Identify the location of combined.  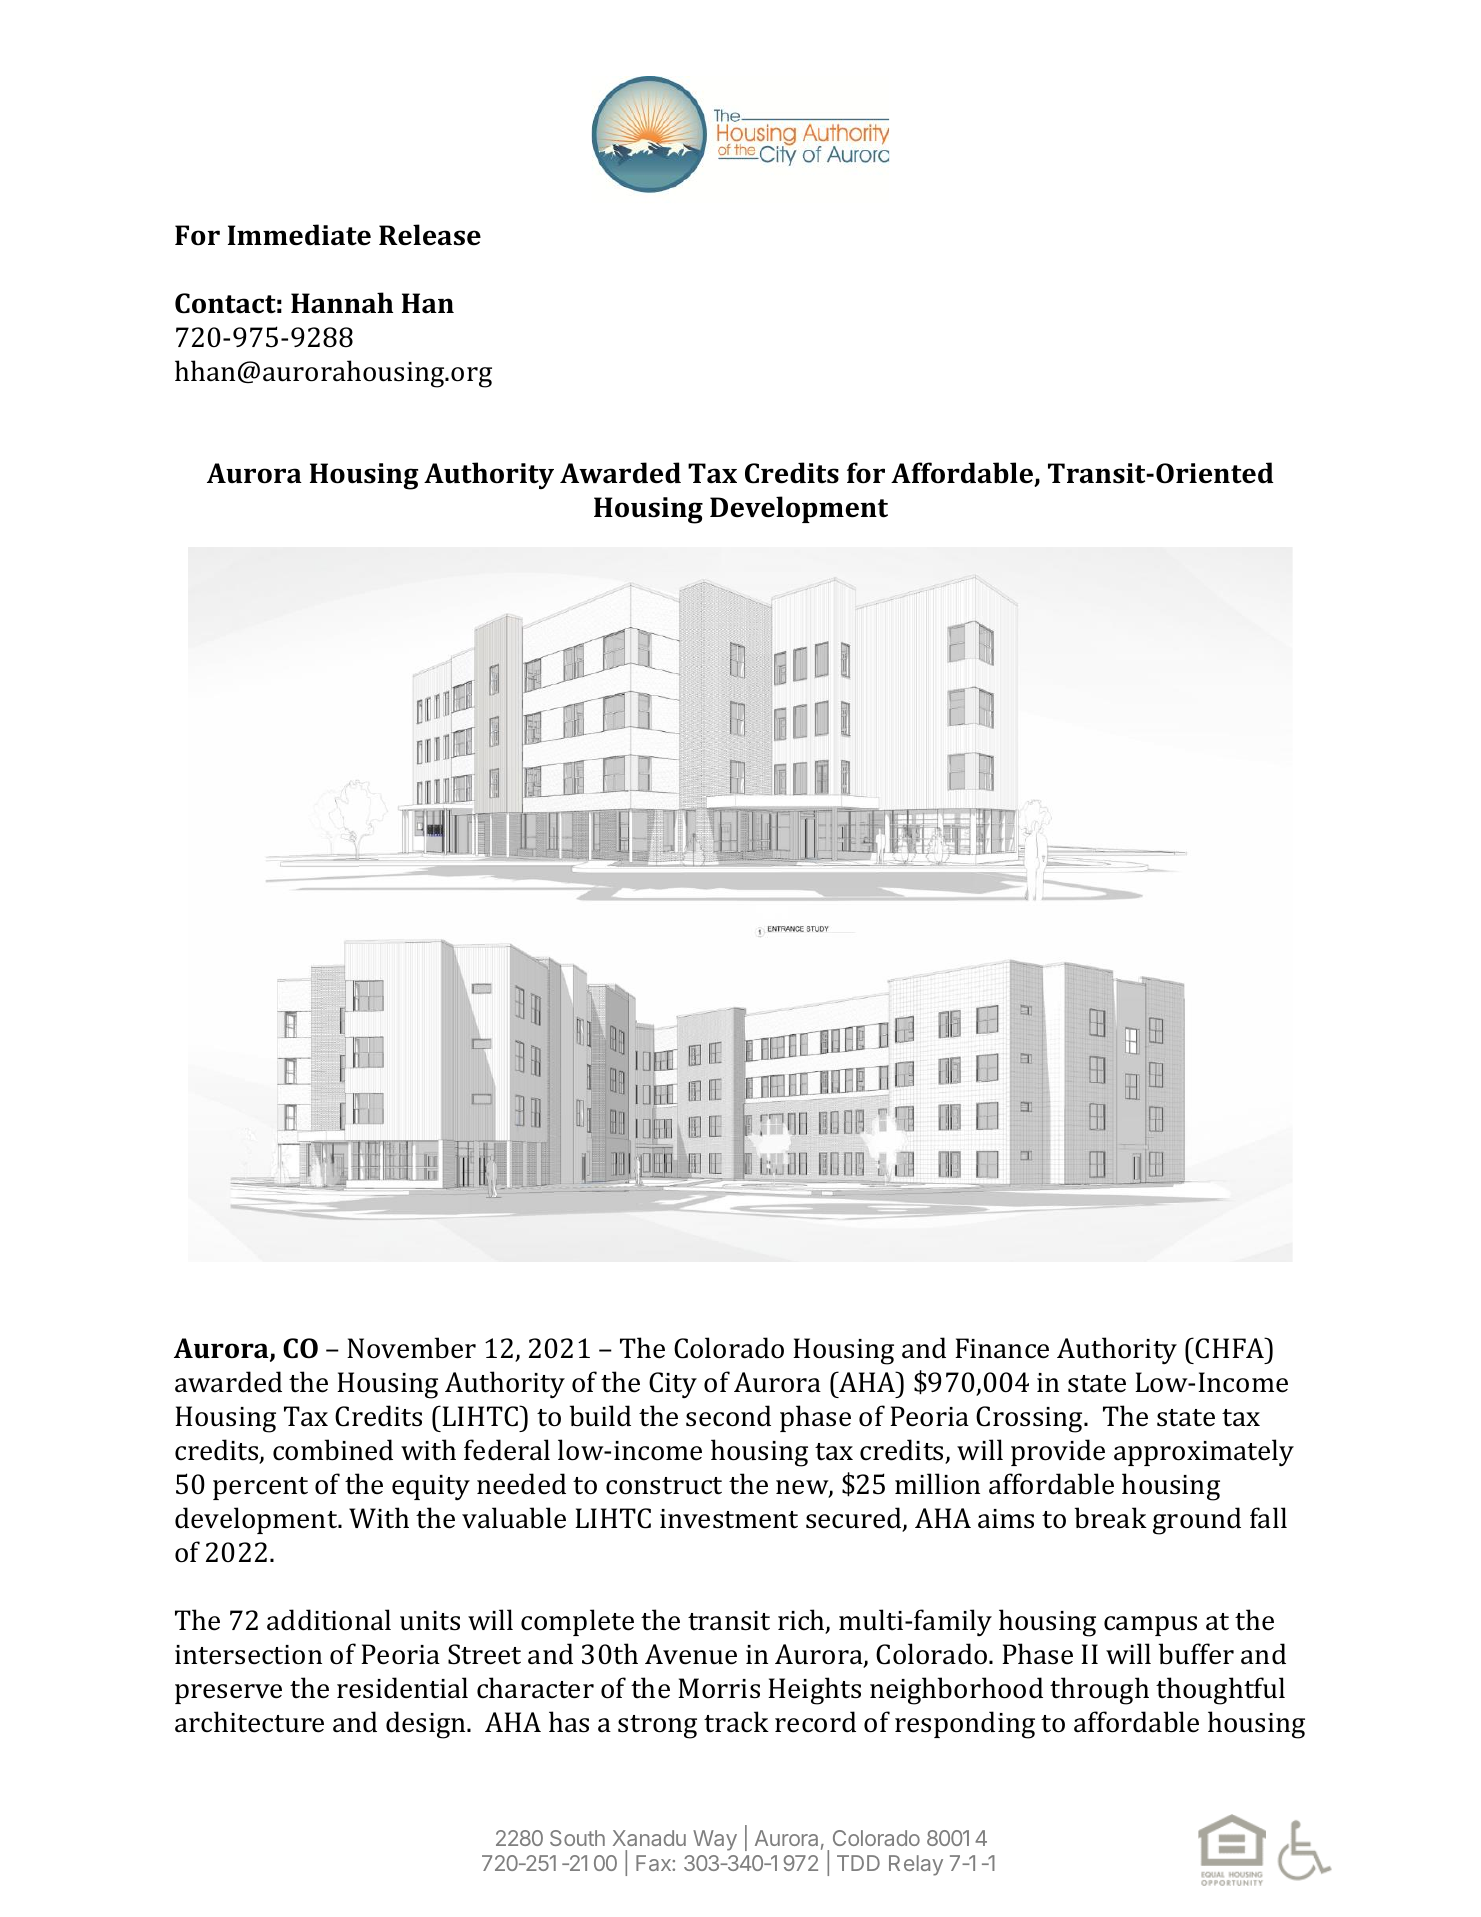
(333, 1450).
